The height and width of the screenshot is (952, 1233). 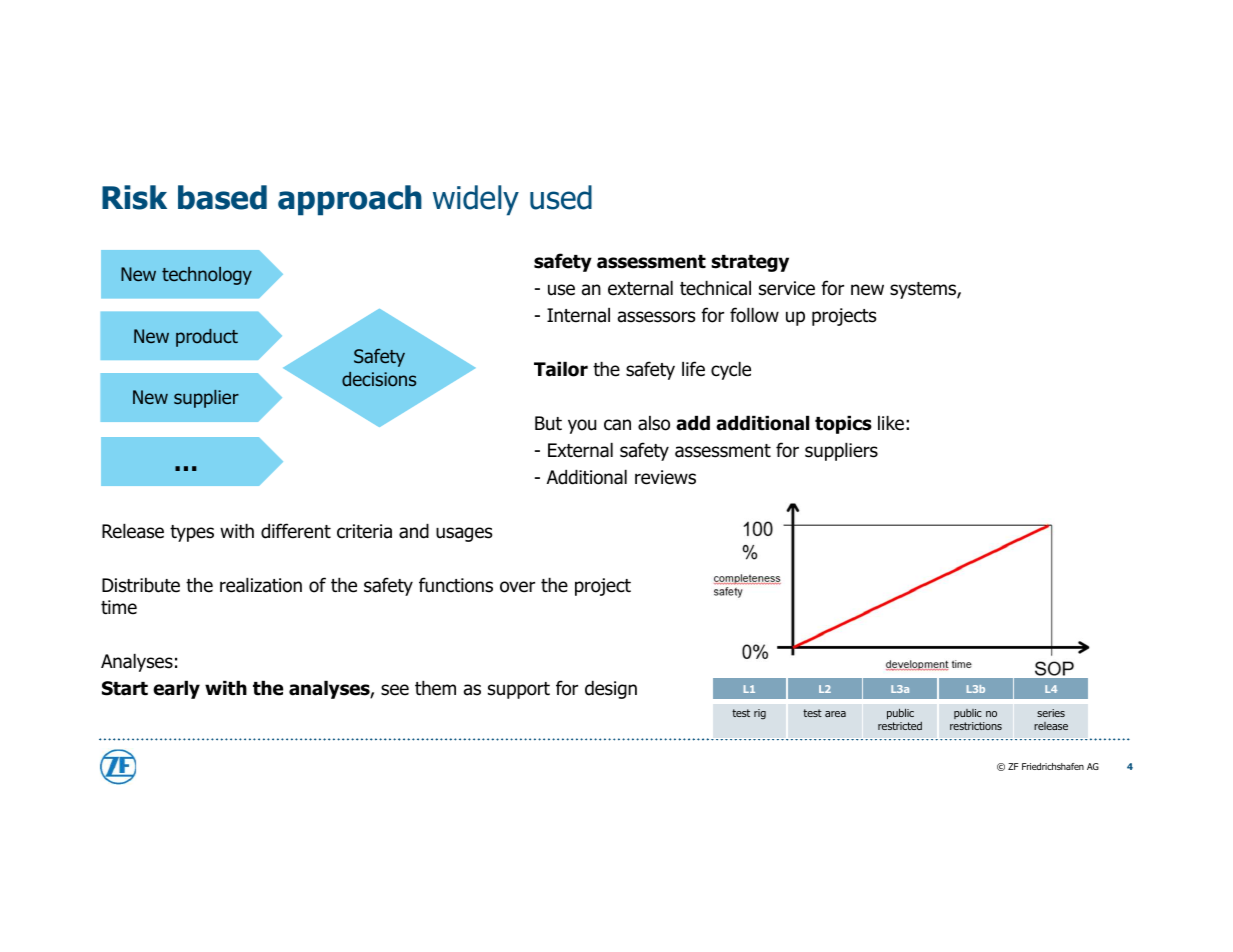 I want to click on reviews, so click(x=665, y=477).
